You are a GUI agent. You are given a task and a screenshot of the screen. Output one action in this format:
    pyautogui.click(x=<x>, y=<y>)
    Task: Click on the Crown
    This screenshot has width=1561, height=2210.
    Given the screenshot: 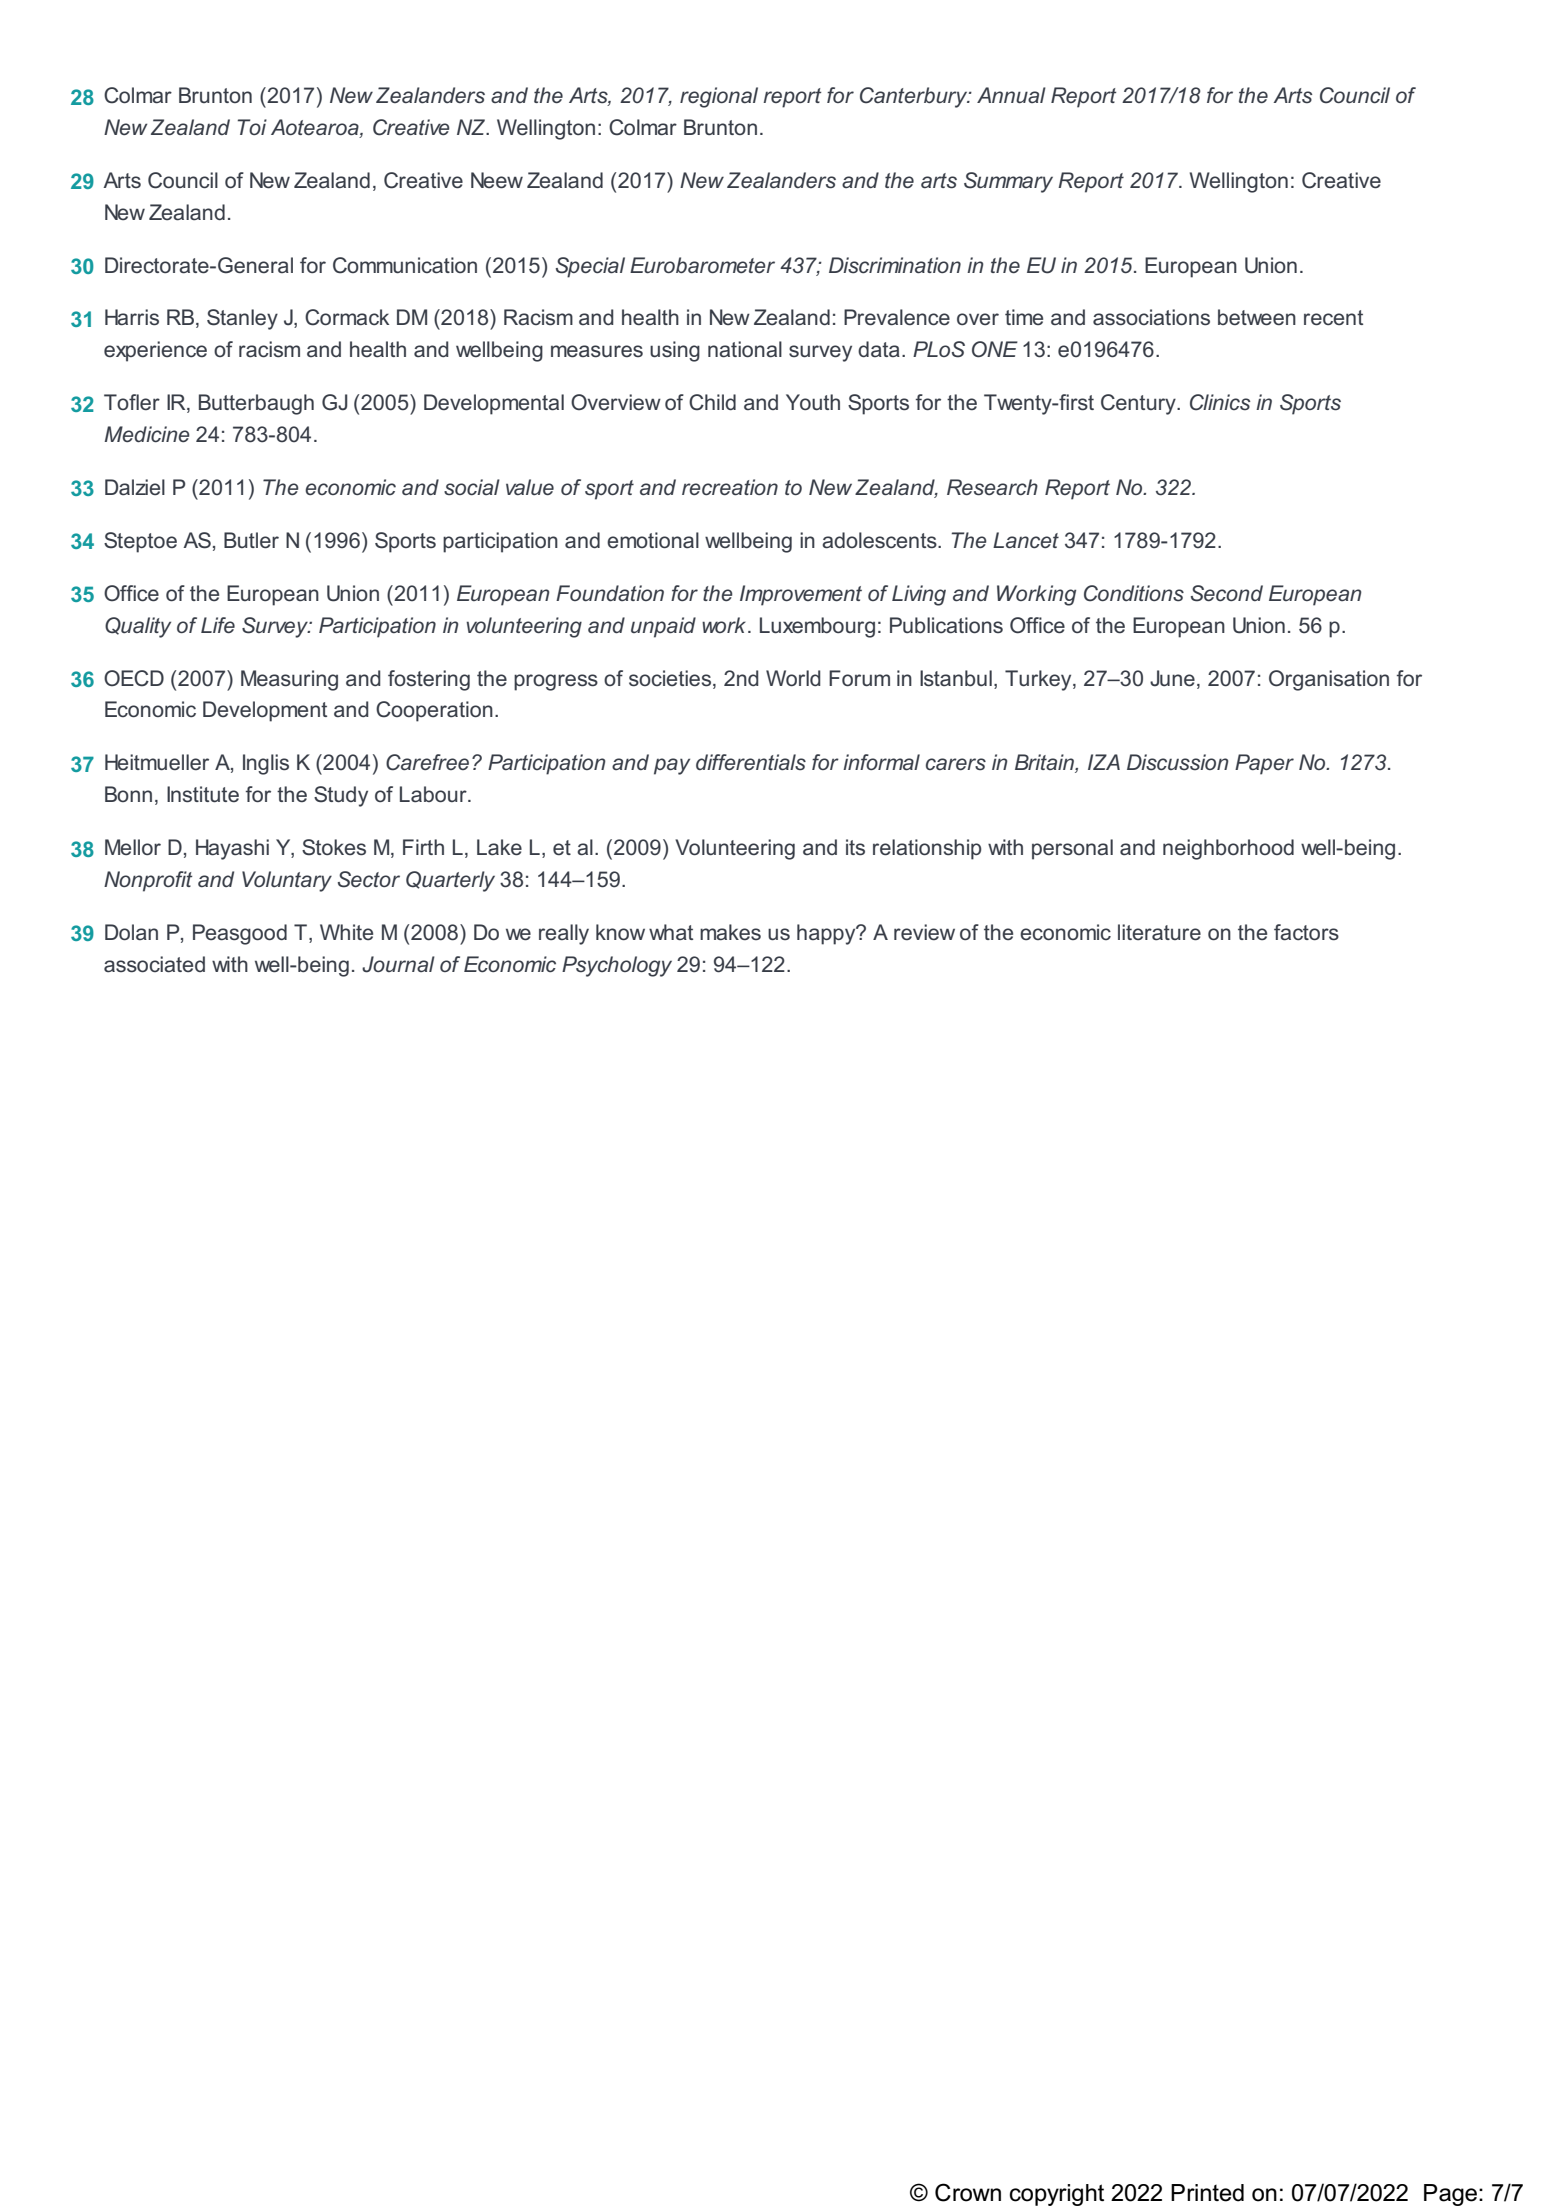 What is the action you would take?
    pyautogui.click(x=968, y=2192)
